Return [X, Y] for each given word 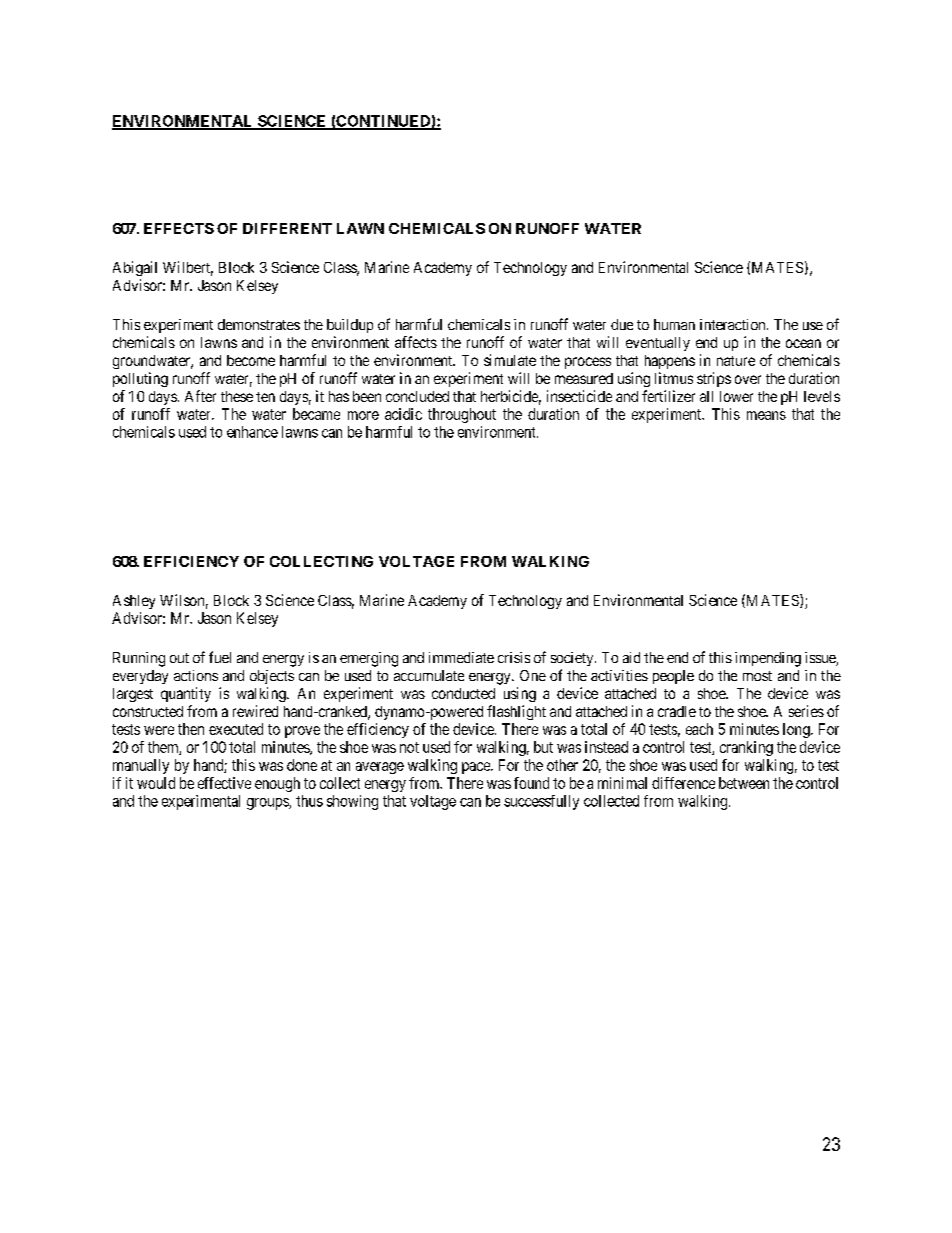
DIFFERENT [287, 228]
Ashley [134, 602]
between [744, 783]
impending [768, 659]
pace [477, 768]
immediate [461, 657]
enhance [252, 432]
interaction [734, 324]
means [766, 415]
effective [224, 783]
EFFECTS [179, 228]
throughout [462, 415]
